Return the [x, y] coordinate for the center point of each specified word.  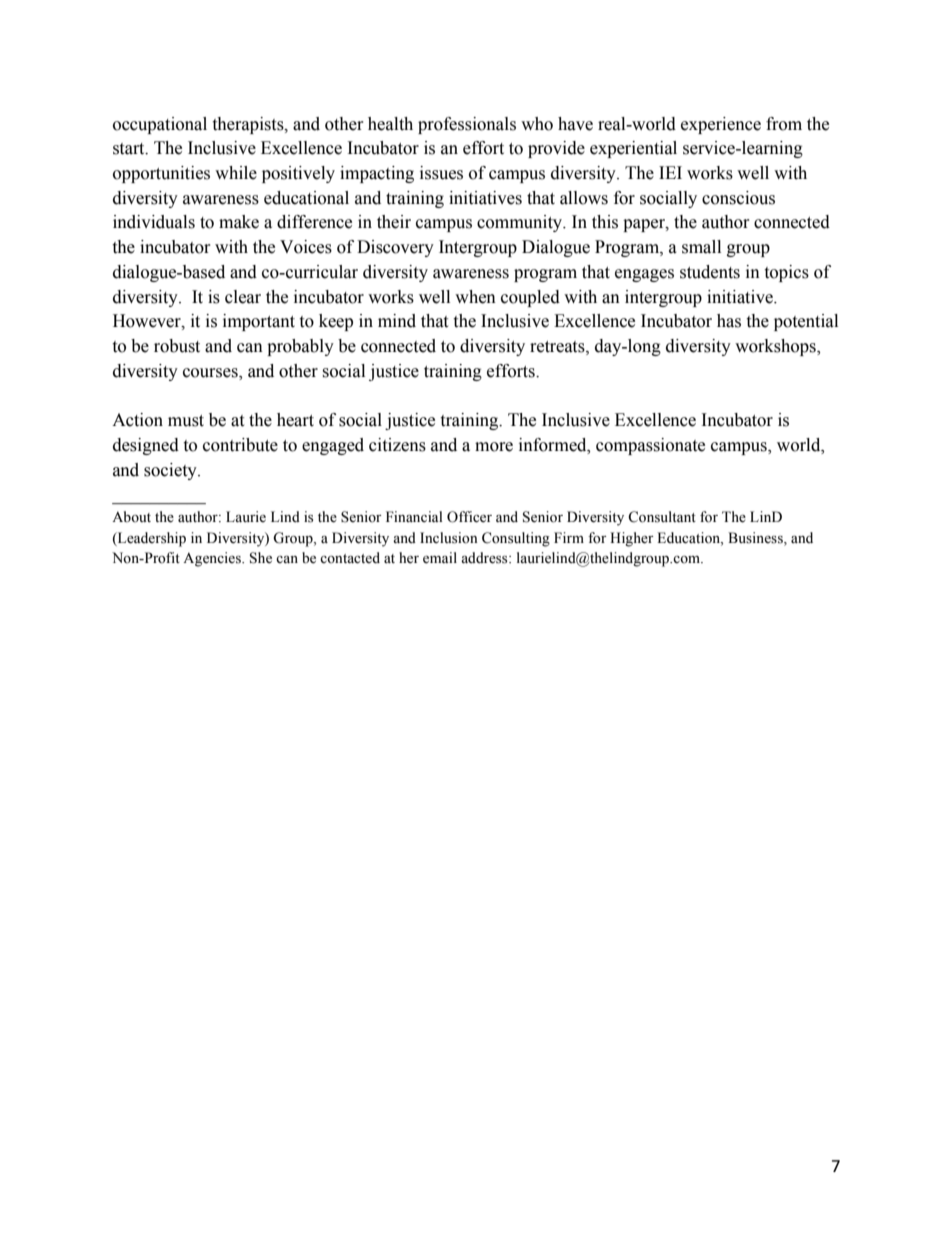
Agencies [213, 559]
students [710, 272]
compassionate [650, 446]
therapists [249, 125]
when [475, 297]
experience [721, 125]
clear [243, 297]
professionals [467, 125]
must [186, 421]
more [494, 447]
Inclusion [449, 538]
